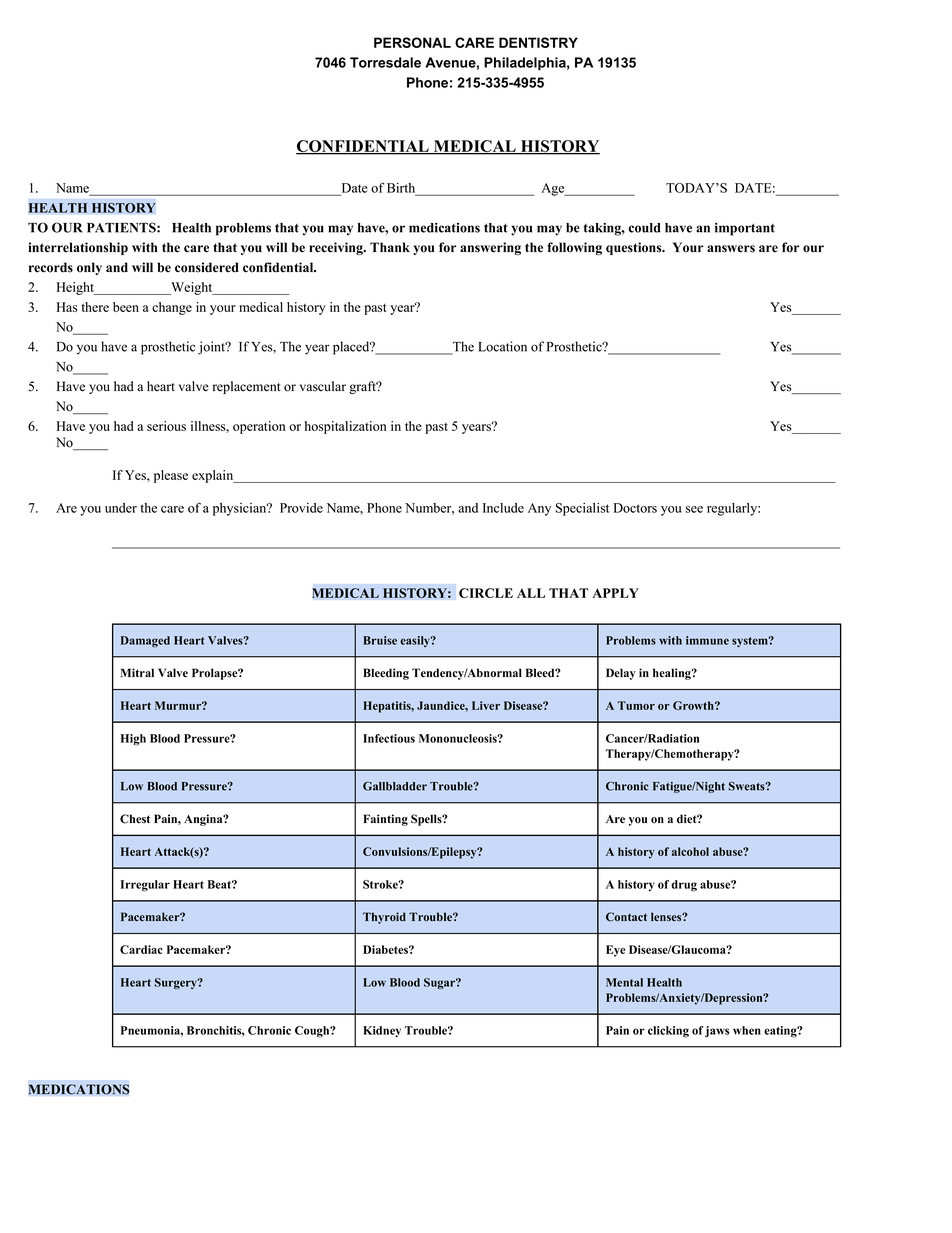 This screenshot has width=952, height=1233. What do you see at coordinates (301, 508) in the screenshot?
I see `Provide` at bounding box center [301, 508].
